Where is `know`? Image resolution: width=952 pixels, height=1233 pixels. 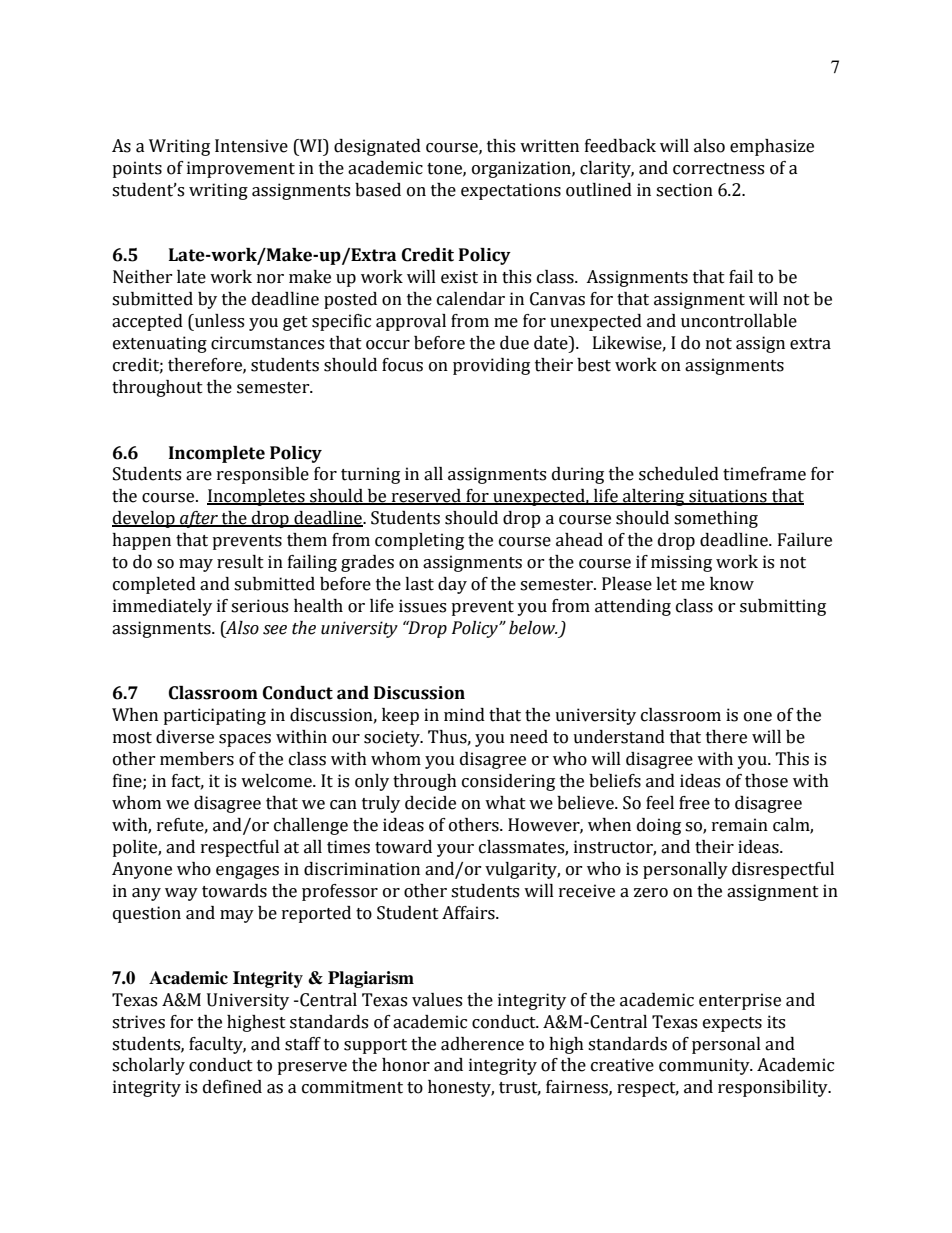
know is located at coordinates (732, 584).
